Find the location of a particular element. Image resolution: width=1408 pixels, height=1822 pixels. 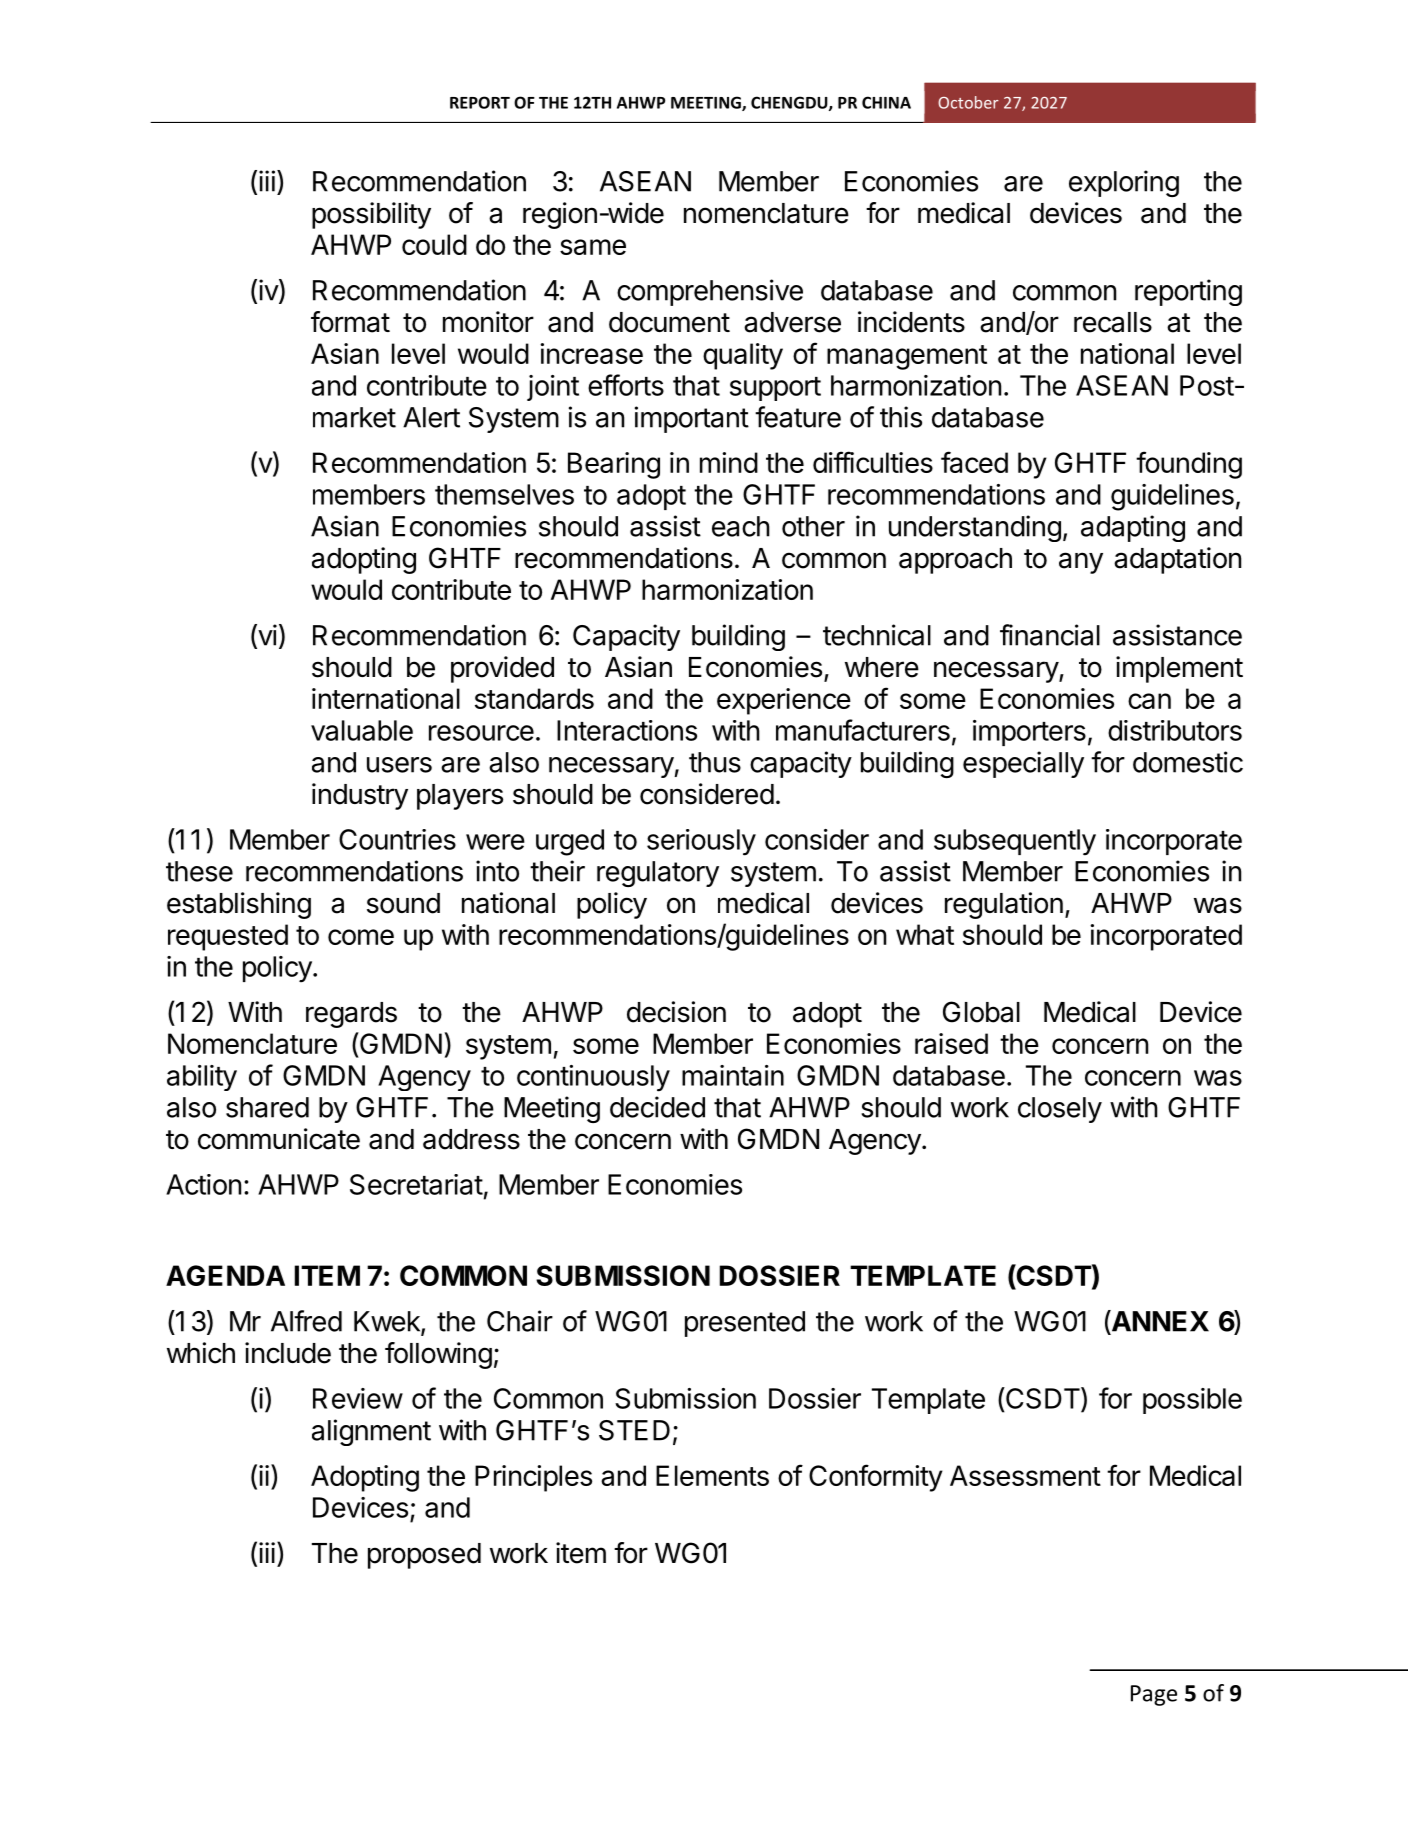

valuable is located at coordinates (362, 730).
